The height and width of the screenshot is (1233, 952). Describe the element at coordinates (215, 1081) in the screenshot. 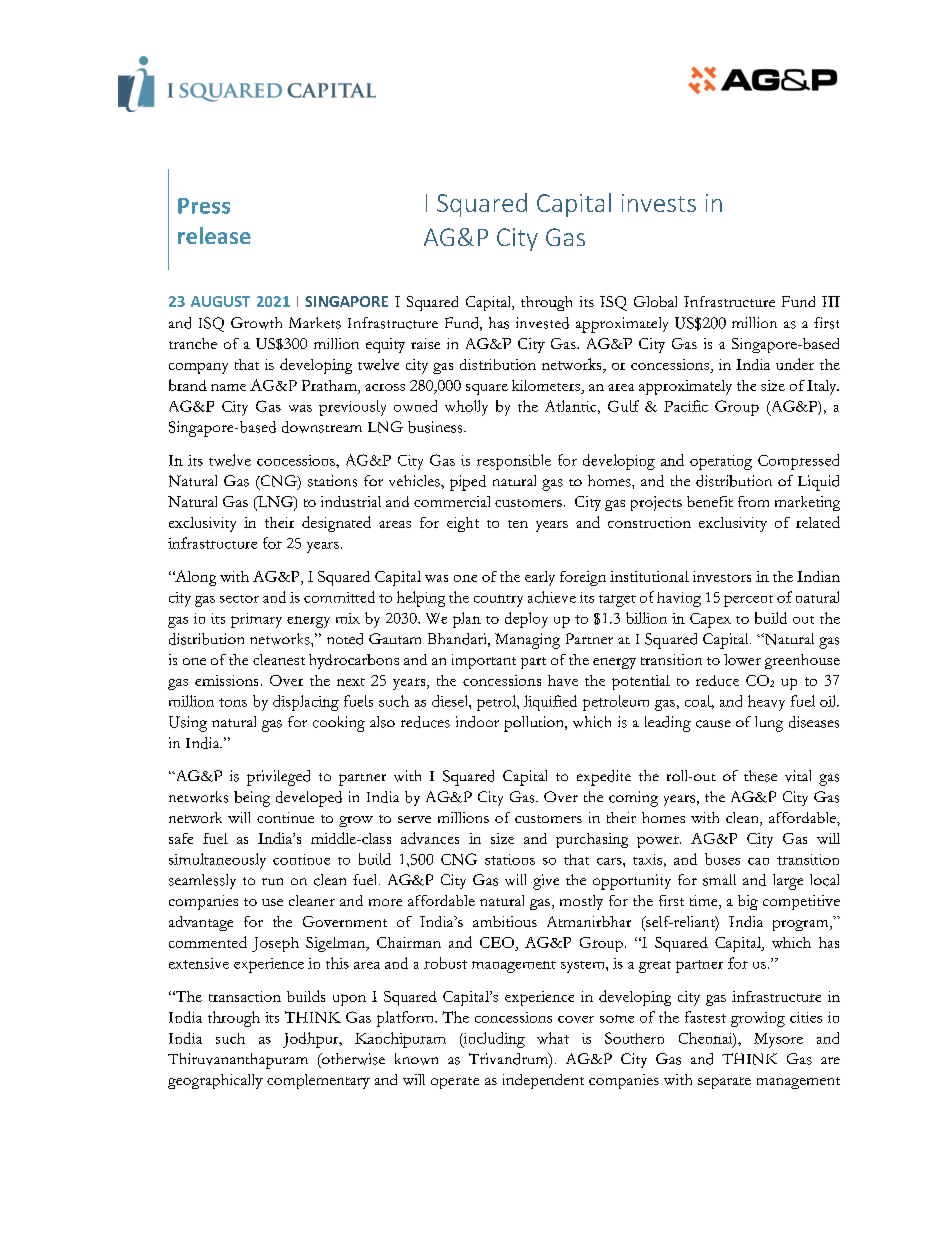

I see `geographically` at that location.
